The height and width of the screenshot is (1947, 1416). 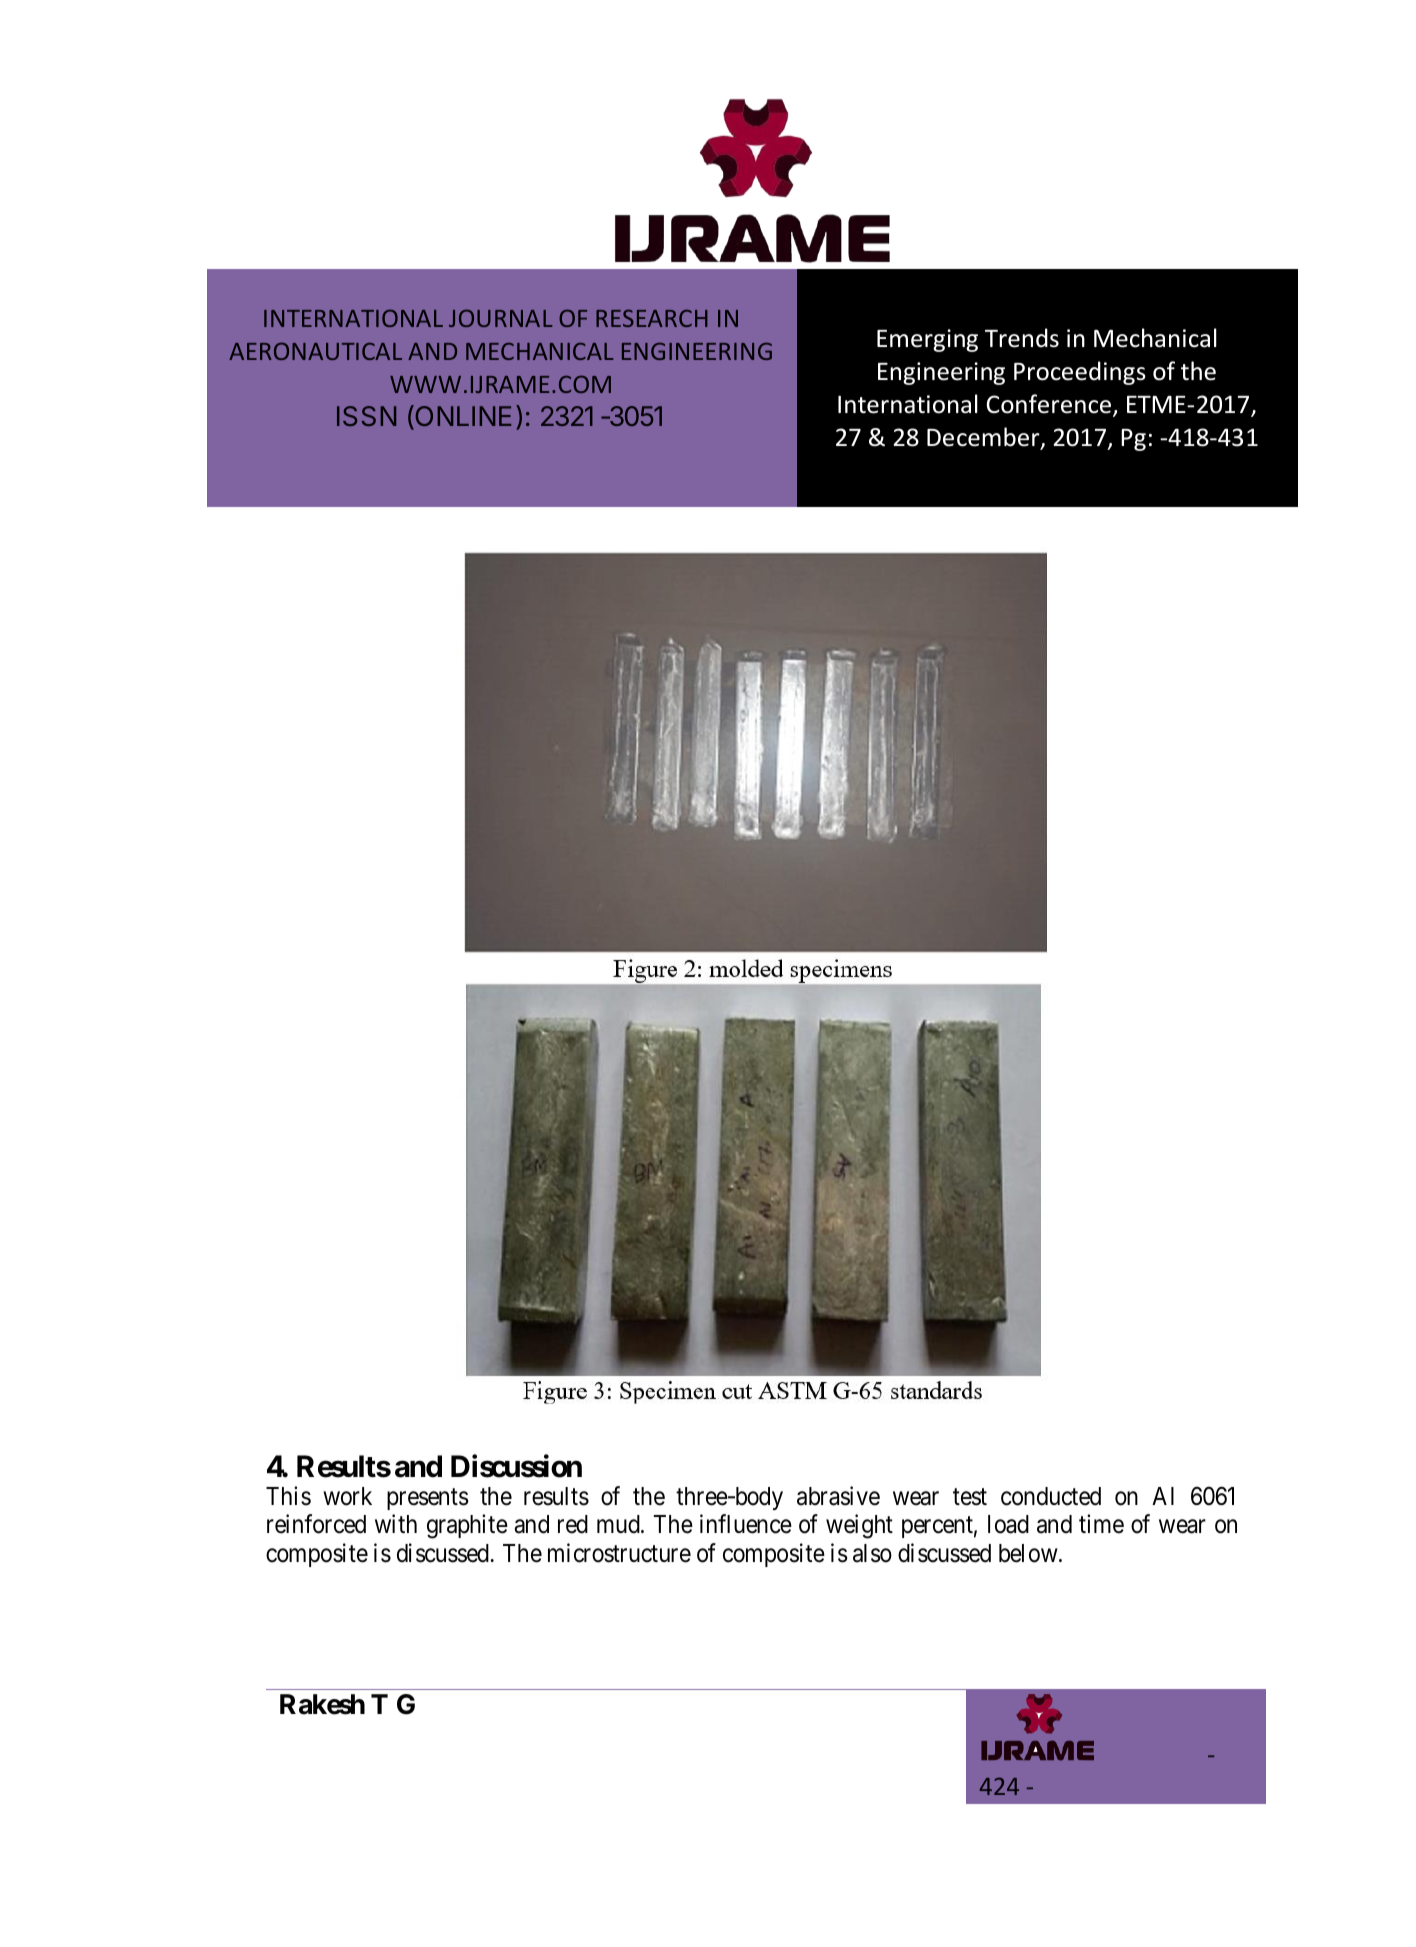 What do you see at coordinates (1048, 404) in the screenshot?
I see `Conference` at bounding box center [1048, 404].
